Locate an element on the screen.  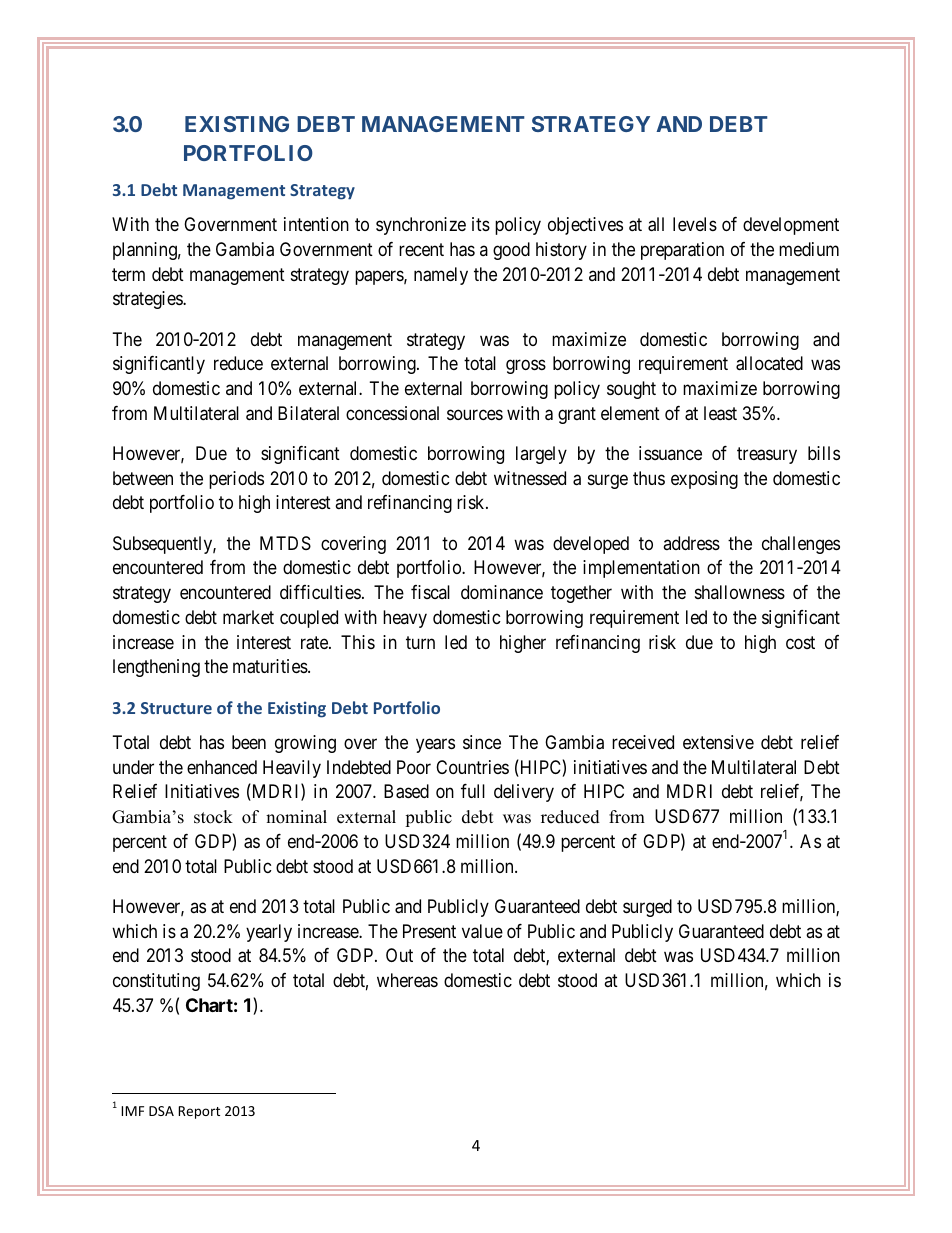
term is located at coordinates (128, 274).
